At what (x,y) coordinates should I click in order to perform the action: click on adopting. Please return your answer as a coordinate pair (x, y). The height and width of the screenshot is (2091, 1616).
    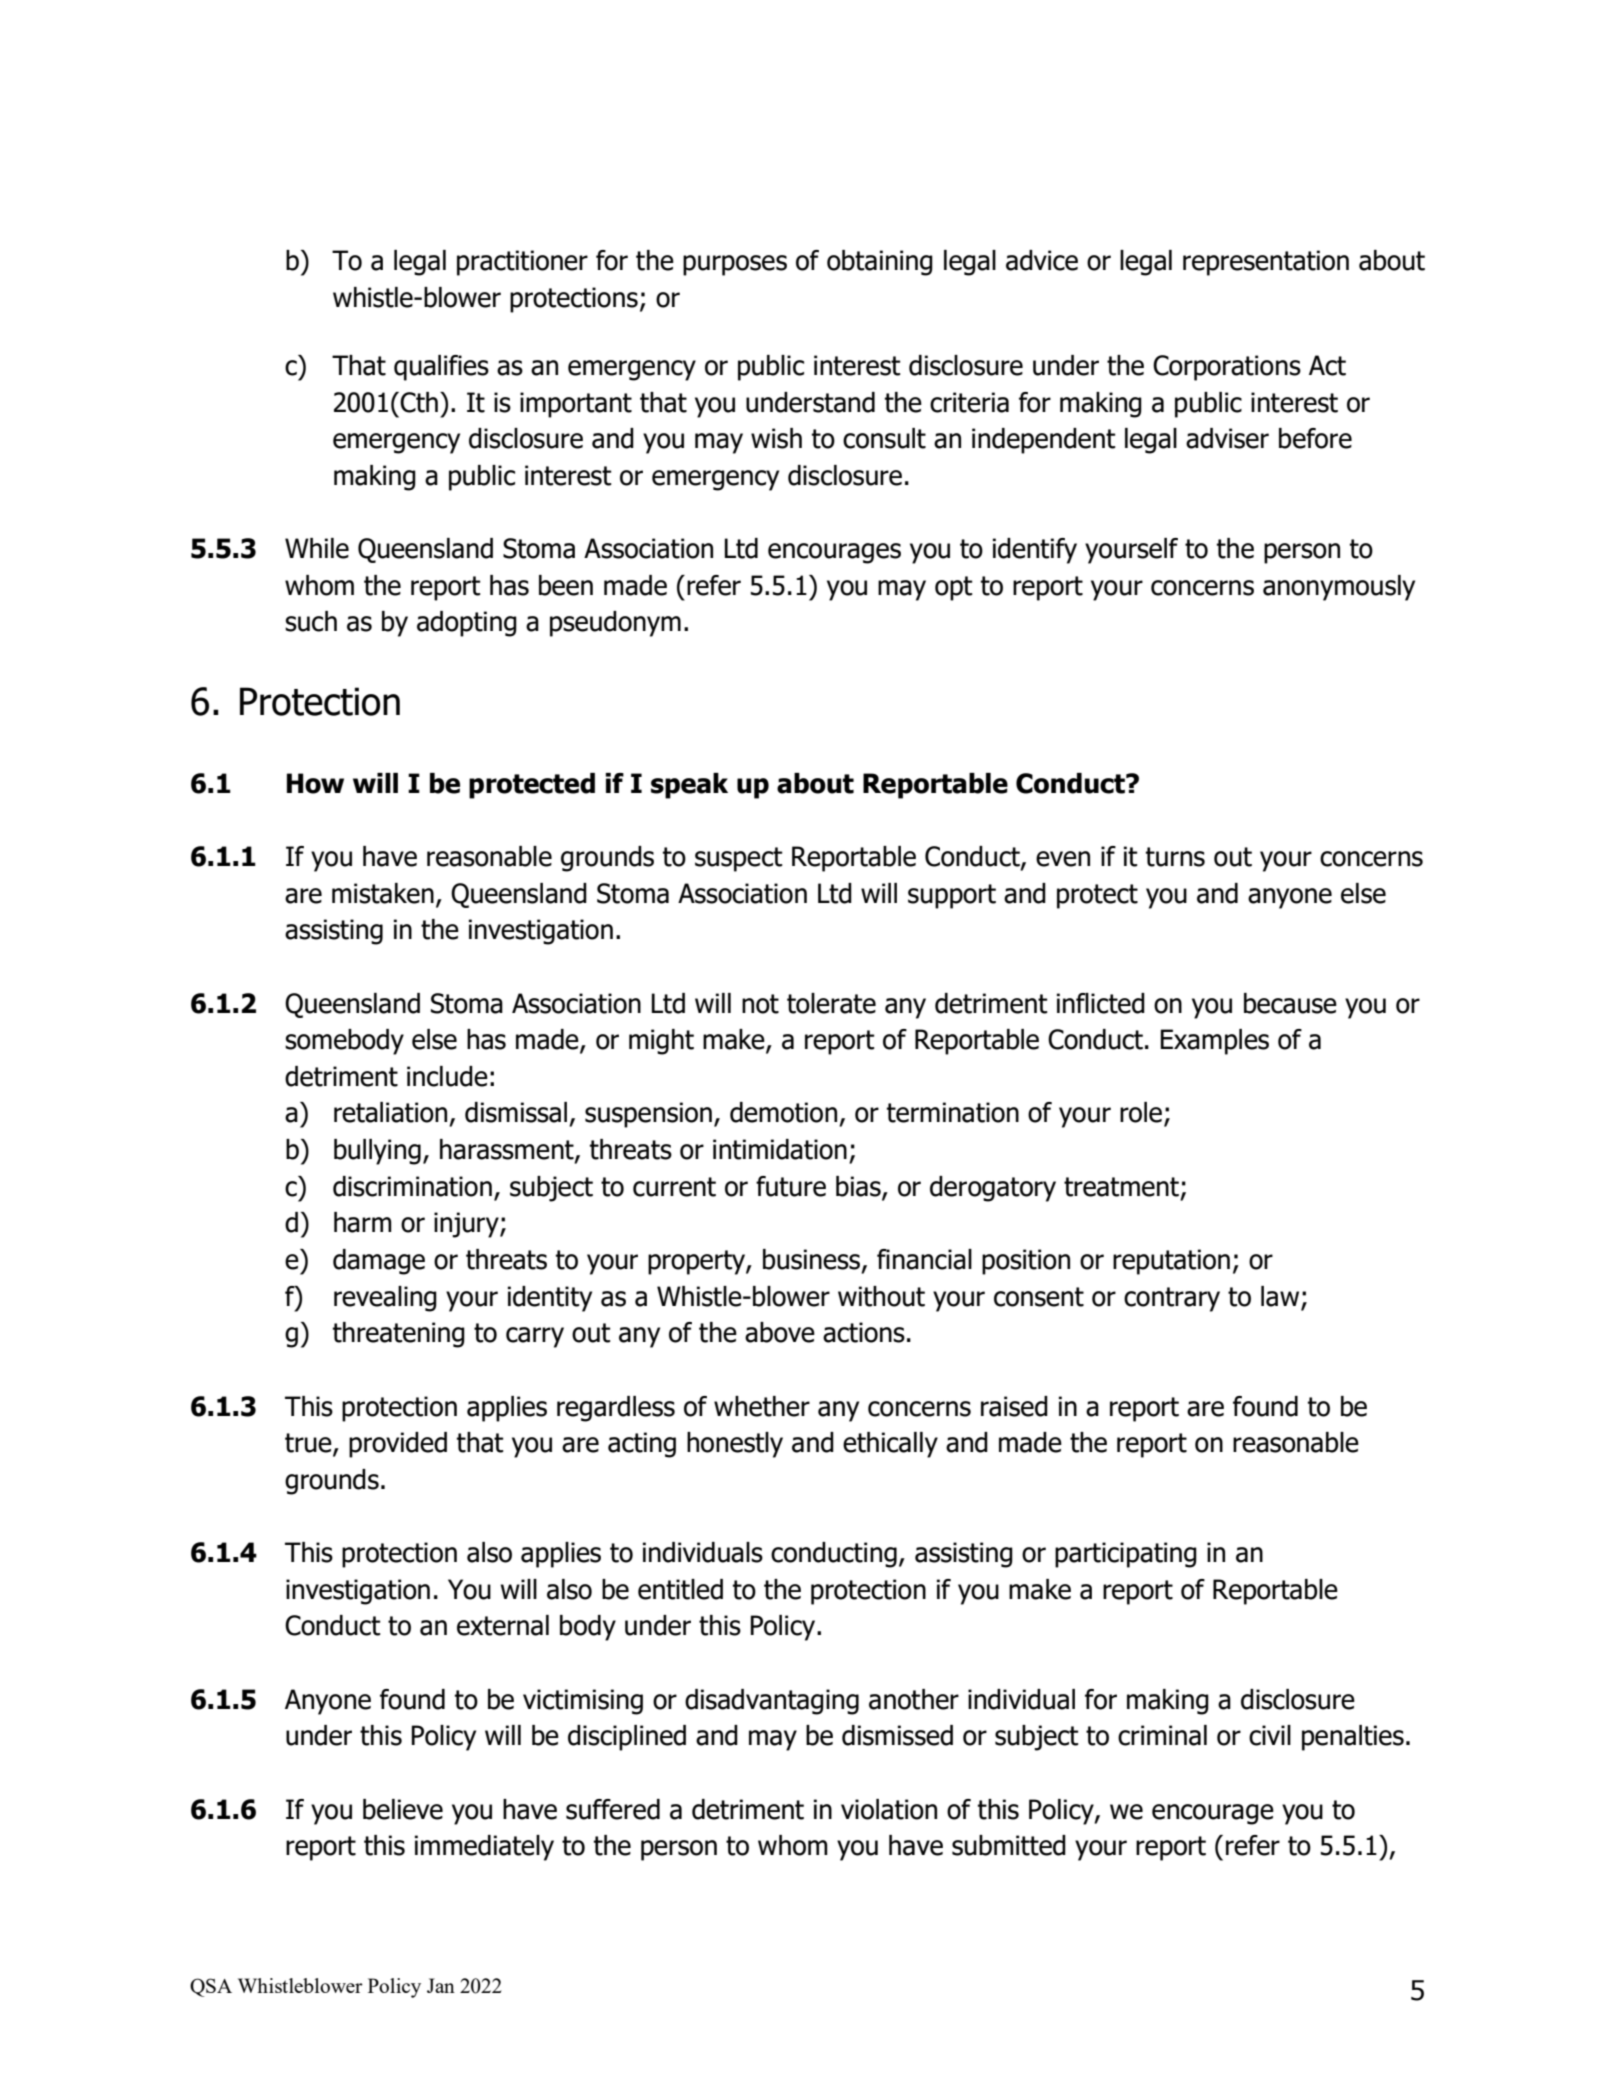
    Looking at the image, I should click on (467, 624).
